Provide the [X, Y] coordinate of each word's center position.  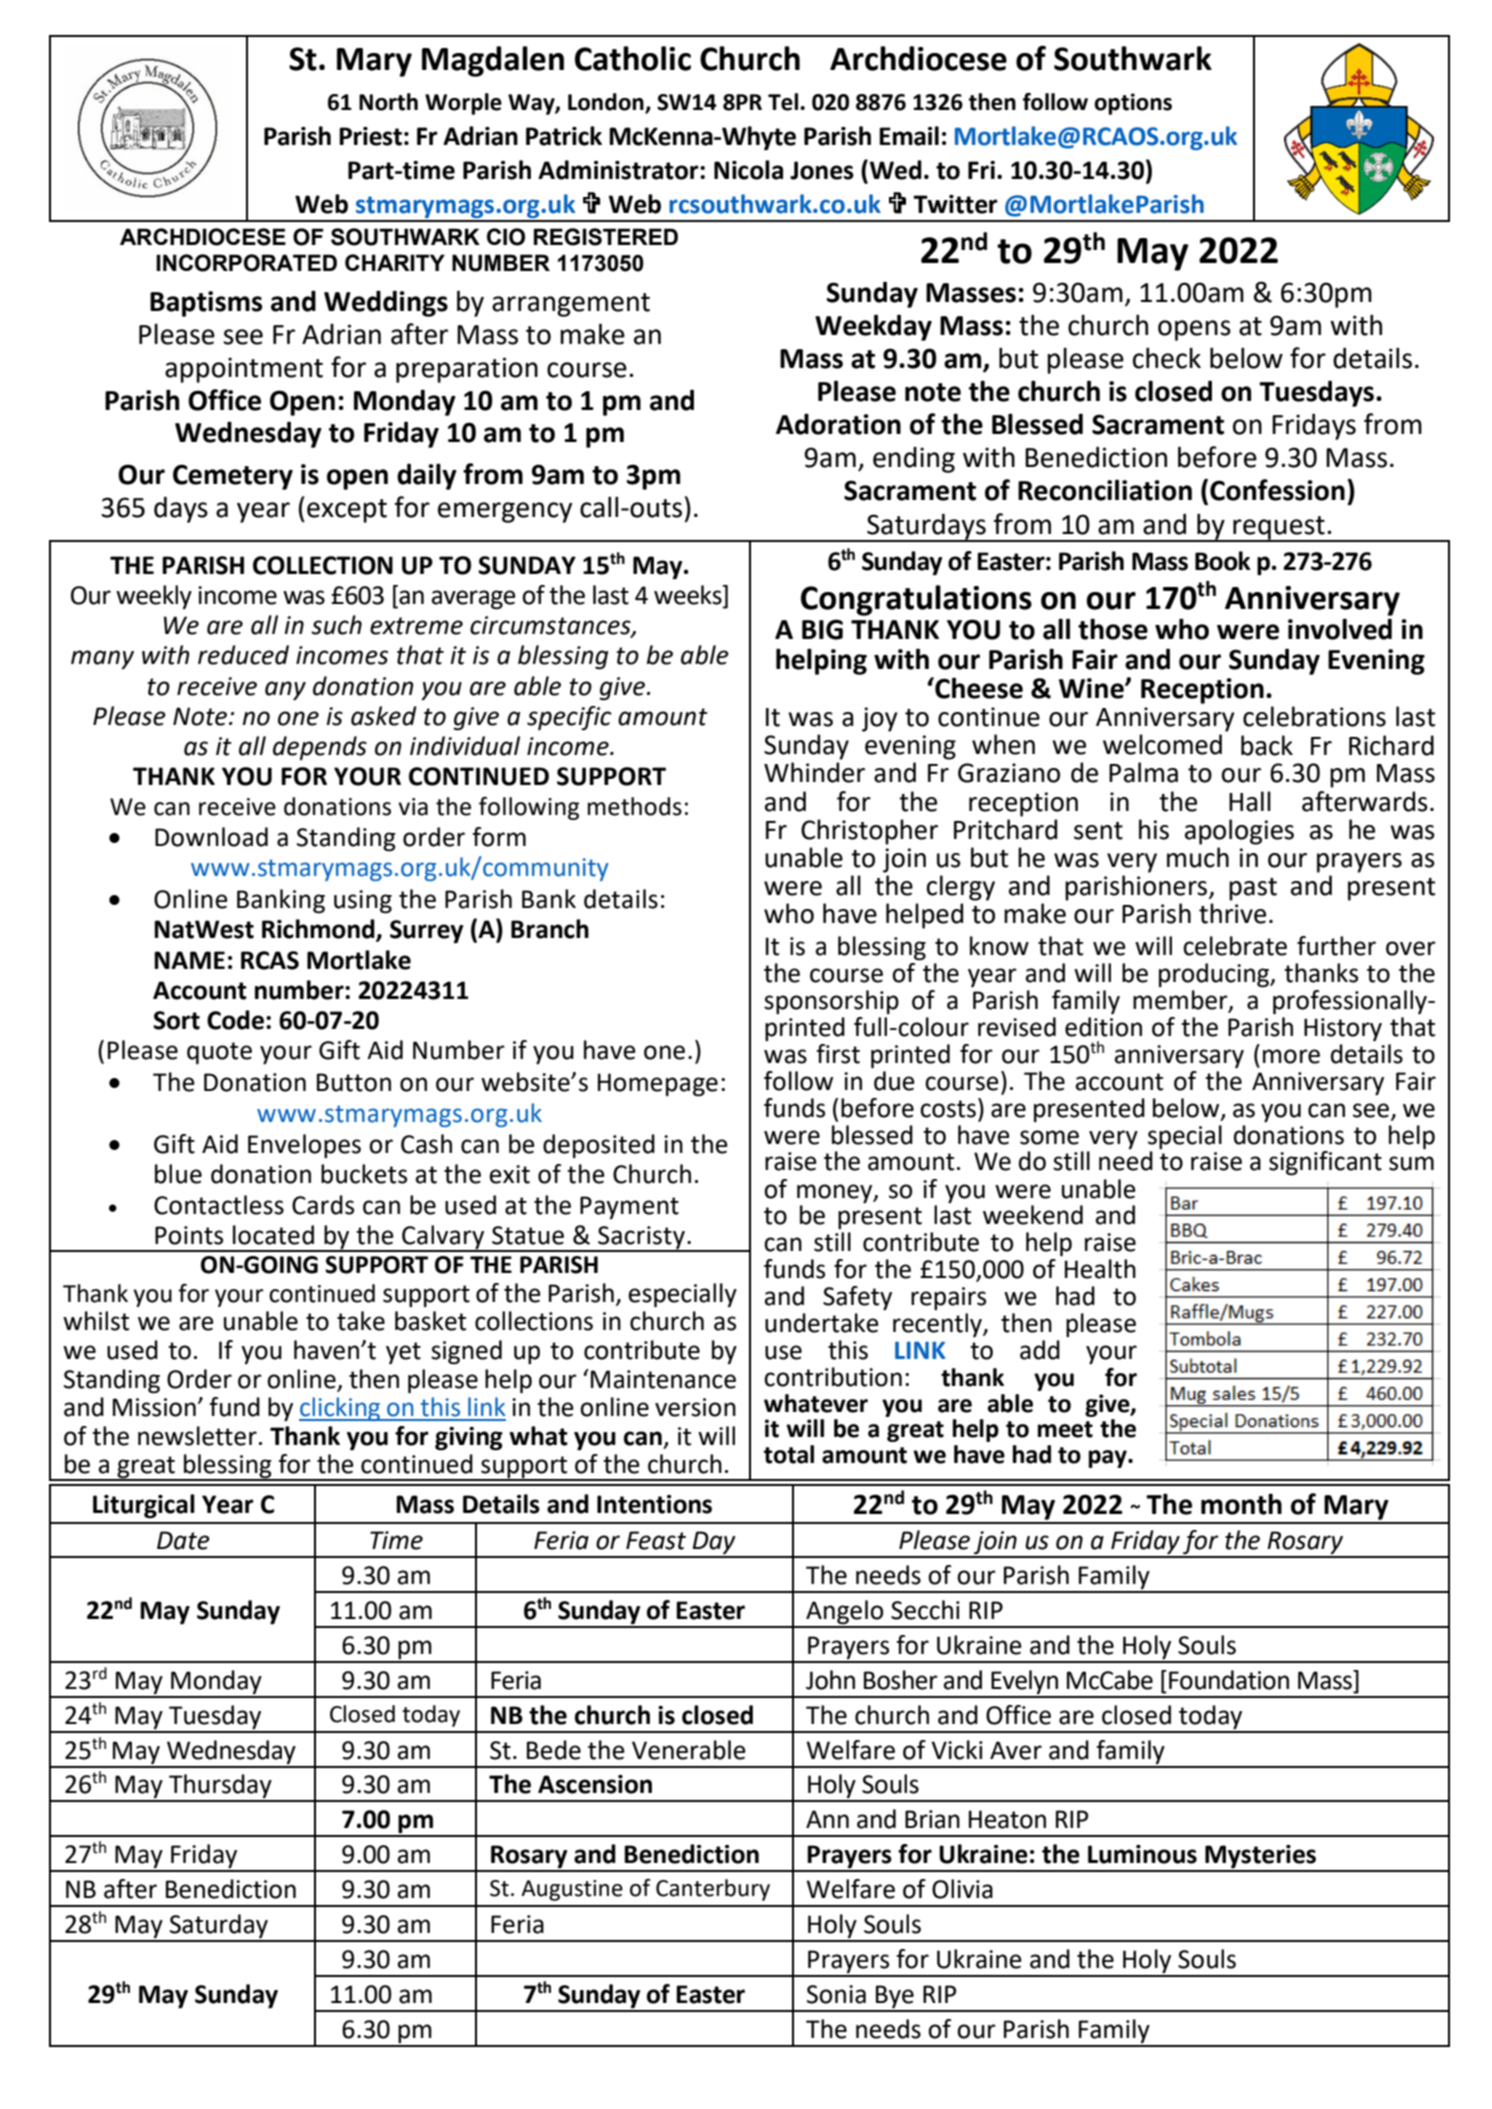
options [1133, 104]
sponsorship [831, 1002]
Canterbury [713, 1890]
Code [235, 1020]
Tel [783, 102]
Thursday [220, 1787]
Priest [370, 136]
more [1291, 1056]
